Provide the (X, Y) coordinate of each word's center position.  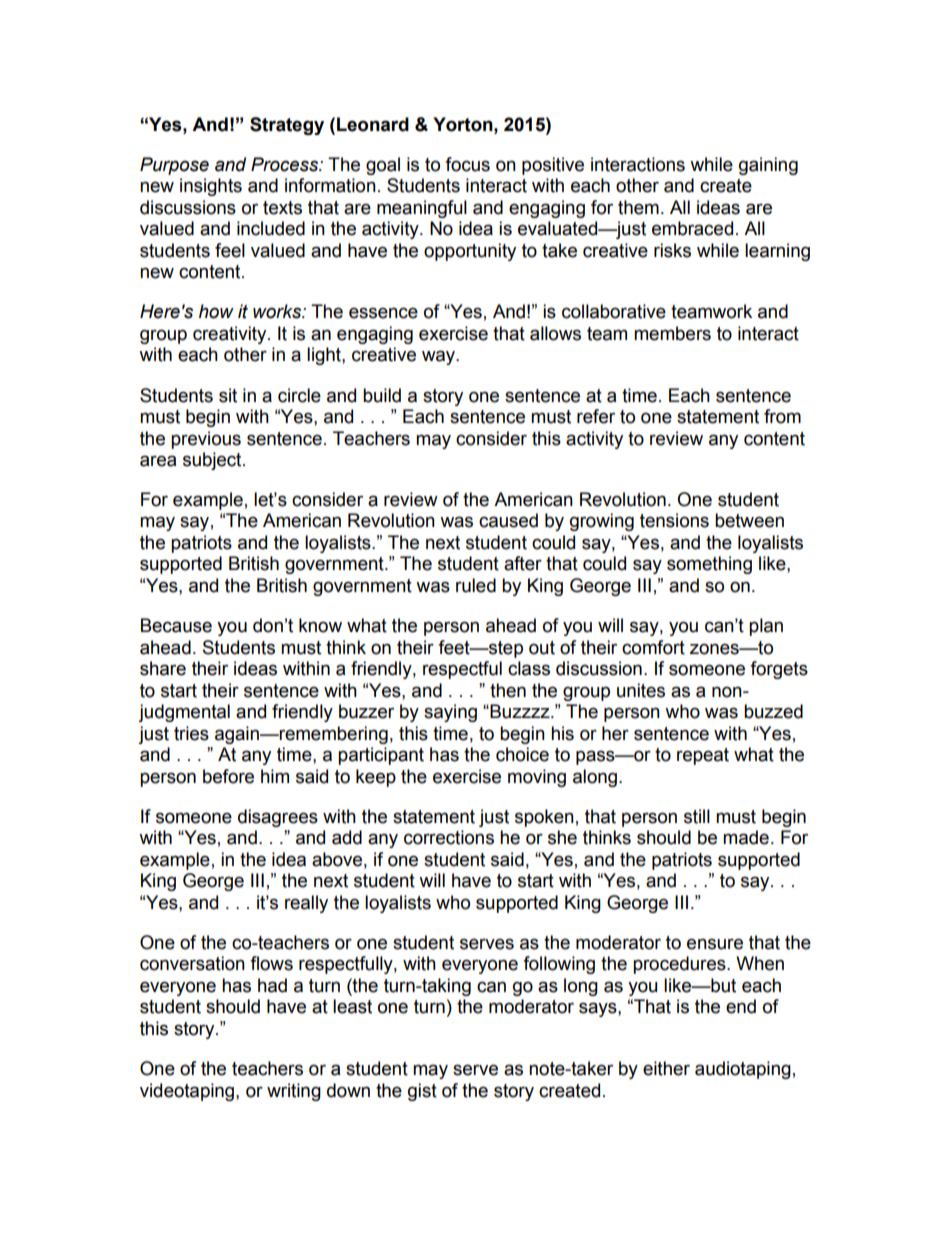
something (709, 565)
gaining (768, 166)
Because (176, 625)
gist (422, 1092)
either (666, 1068)
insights (211, 187)
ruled (476, 585)
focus (467, 164)
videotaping (188, 1092)
